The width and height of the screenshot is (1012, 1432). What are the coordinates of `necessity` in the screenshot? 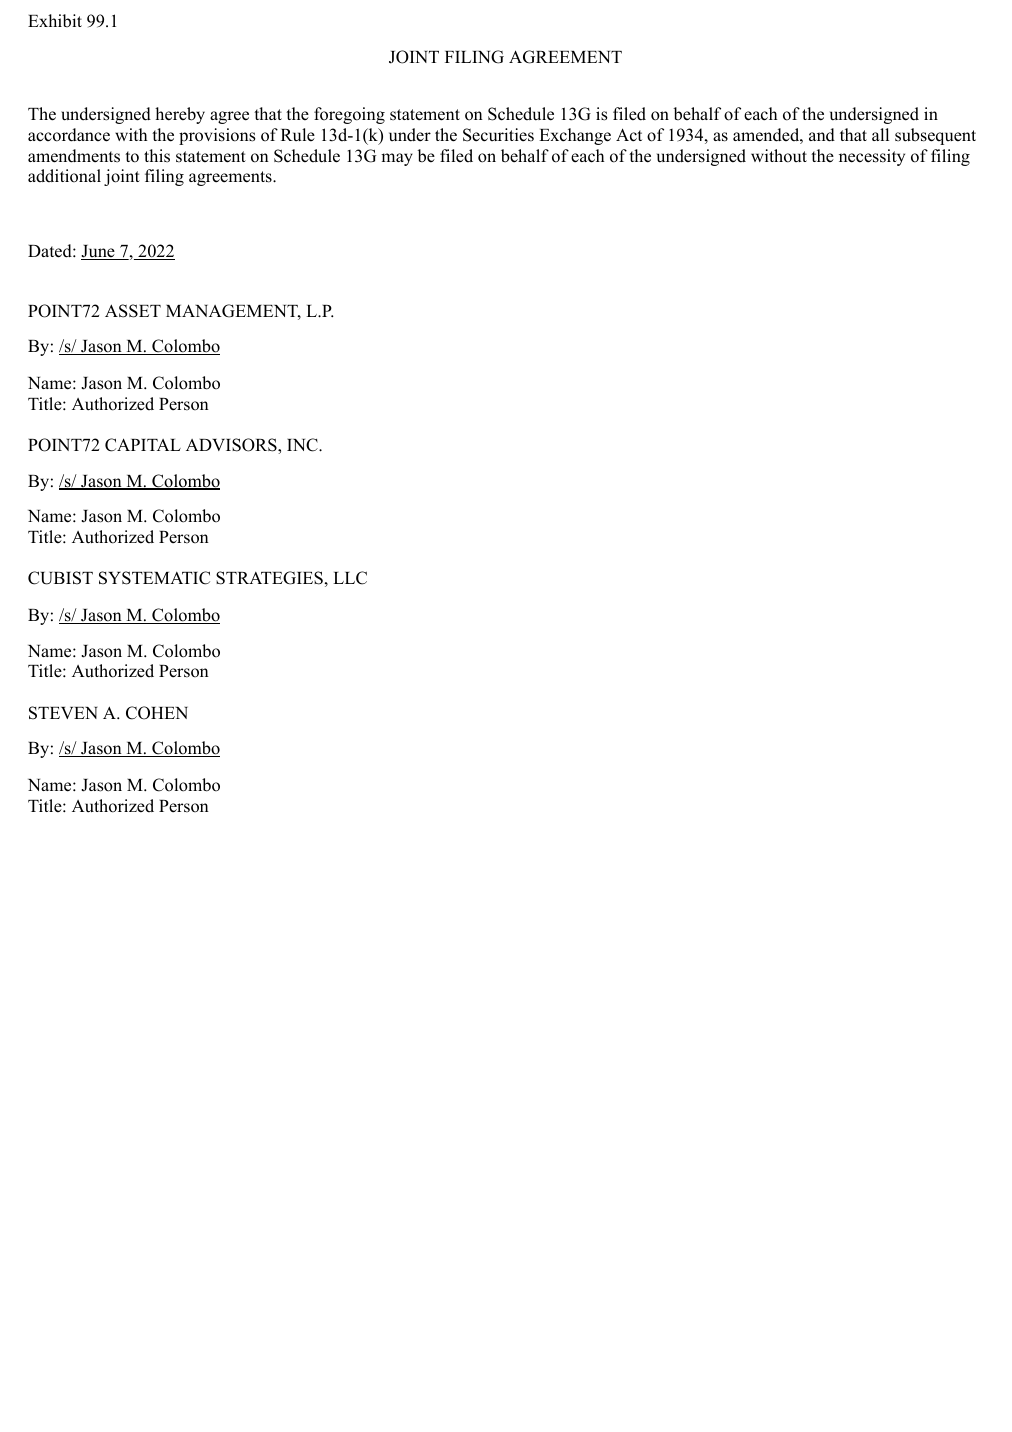 It's located at (872, 157).
